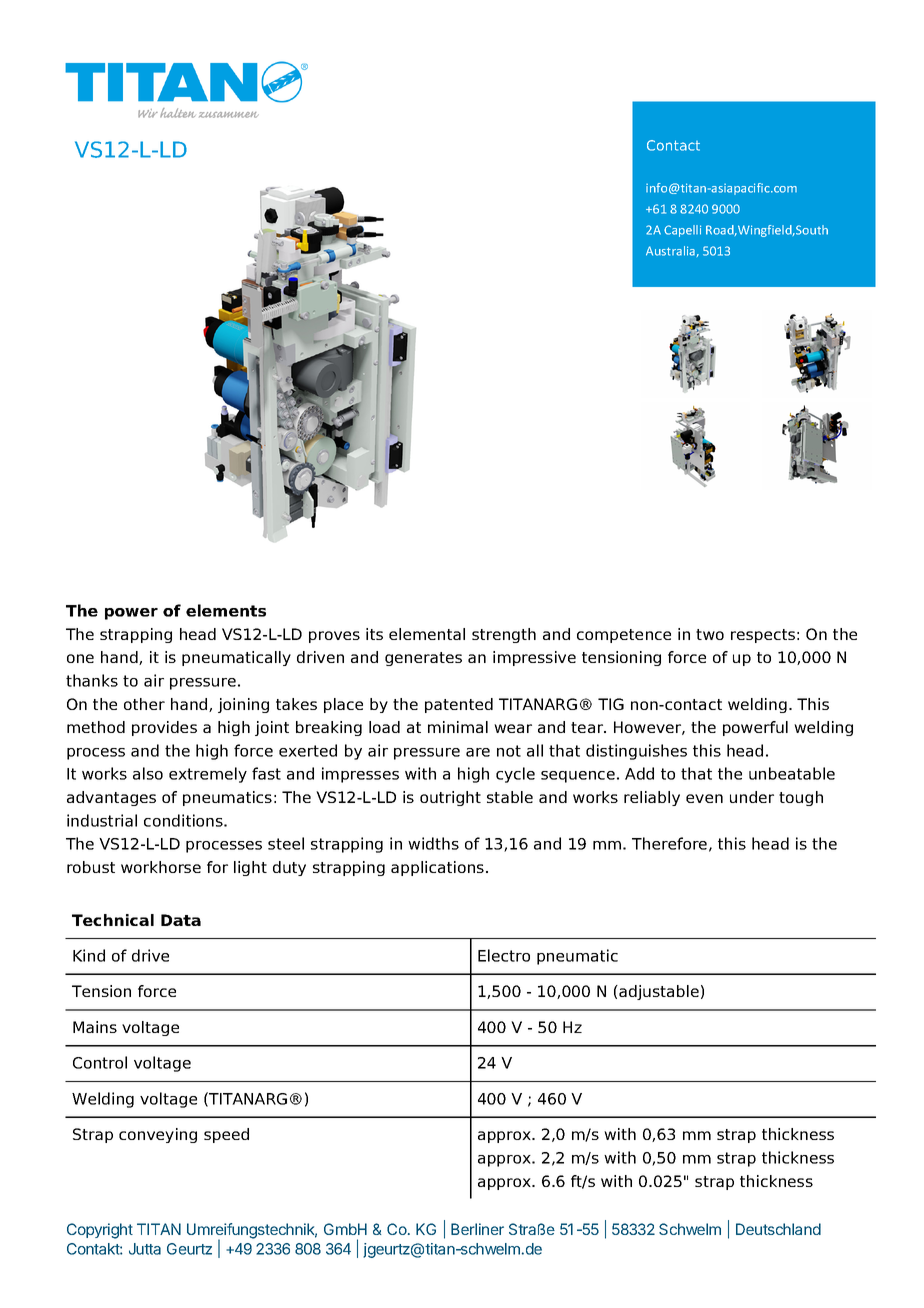 This image has height=1308, width=924. Describe the element at coordinates (504, 955) in the image. I see `Electro` at that location.
